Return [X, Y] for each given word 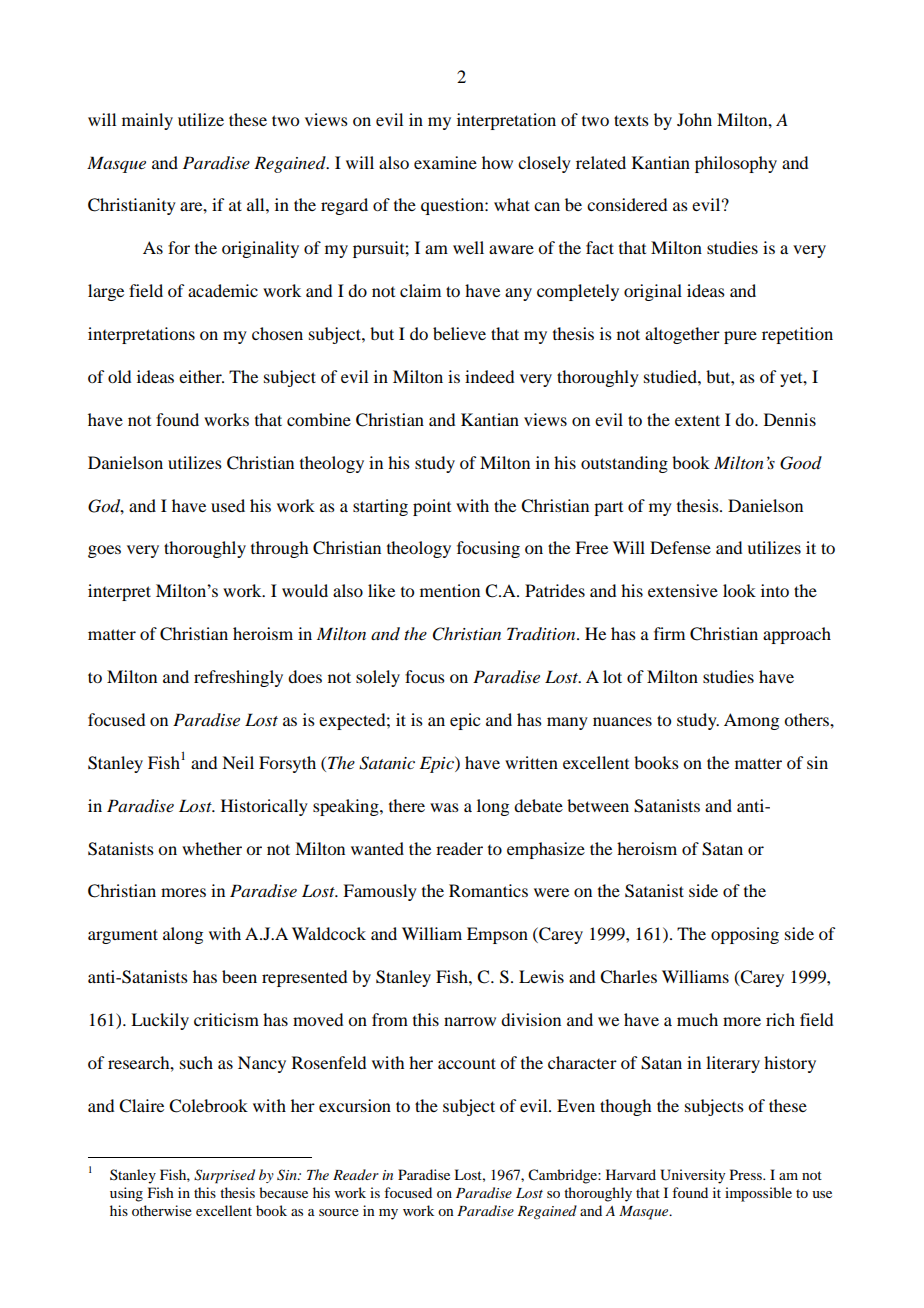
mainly [147, 121]
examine [445, 162]
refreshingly [238, 678]
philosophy [736, 164]
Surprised [224, 1176]
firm [669, 633]
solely [378, 678]
